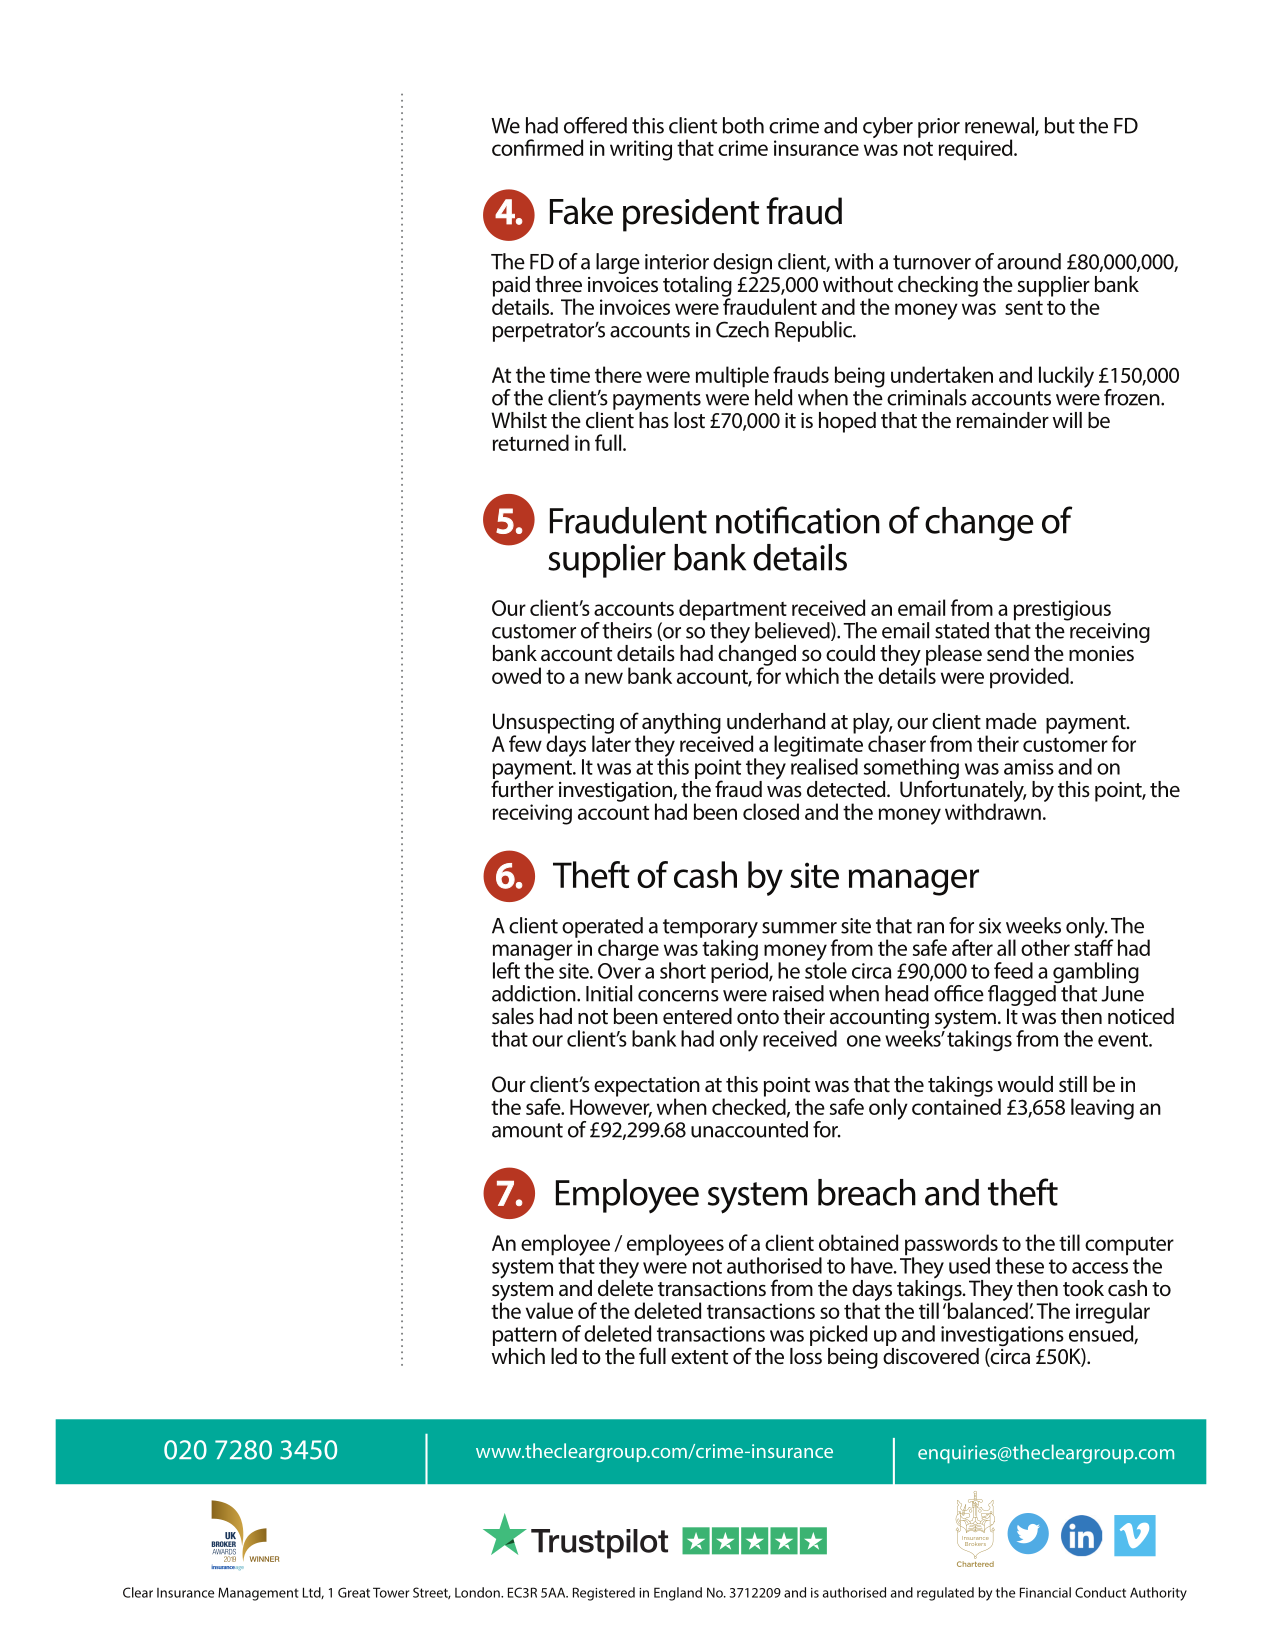  What do you see at coordinates (354, 1592) in the screenshot?
I see `Great` at bounding box center [354, 1592].
